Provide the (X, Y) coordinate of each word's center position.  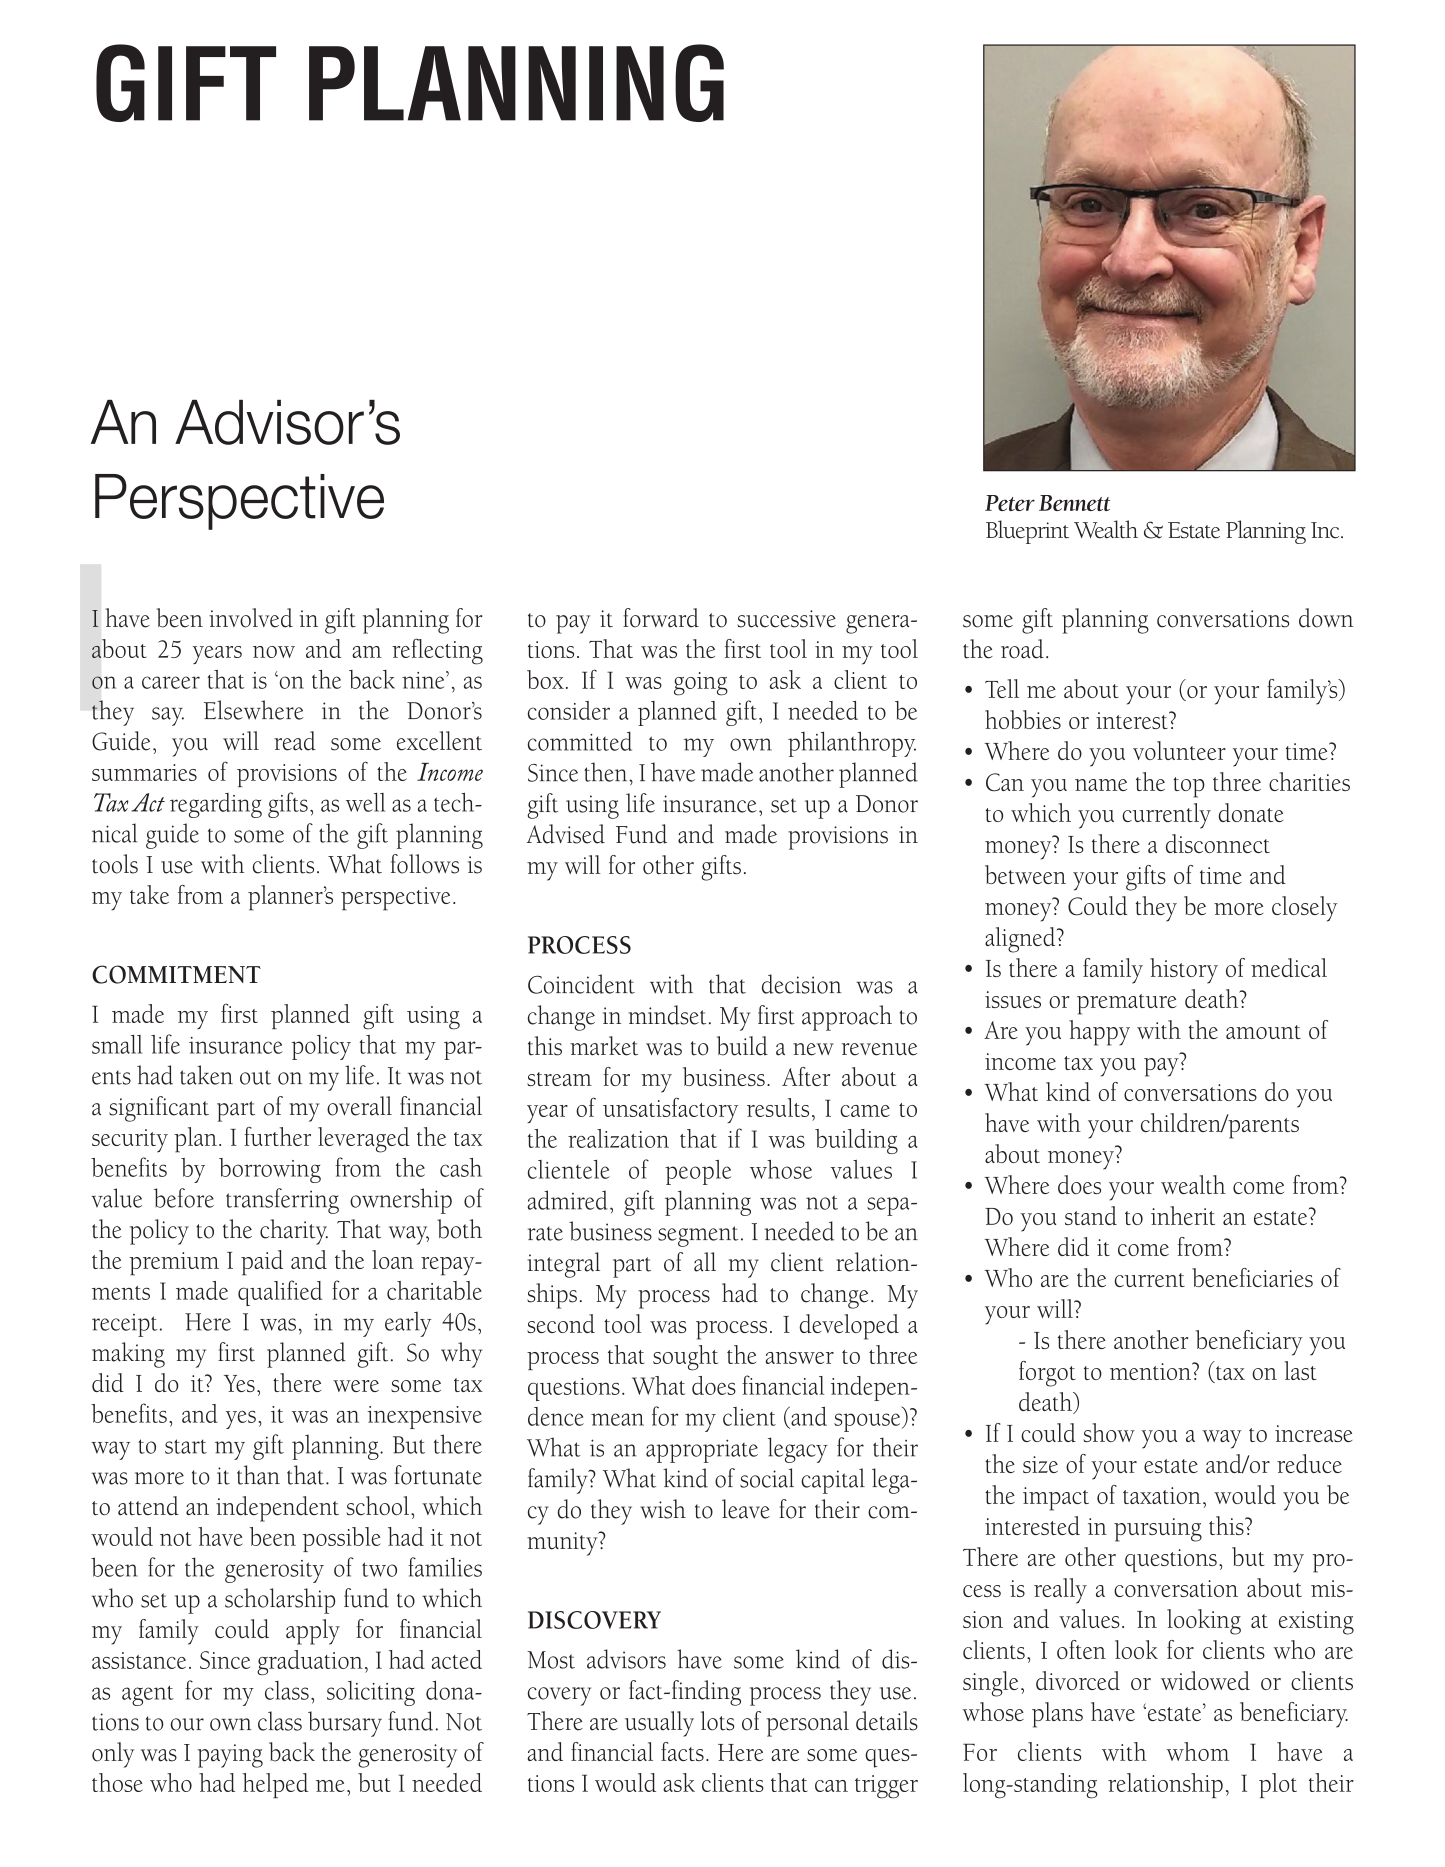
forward (661, 618)
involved (251, 618)
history (1184, 971)
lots (717, 1721)
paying (230, 1756)
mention (1151, 1371)
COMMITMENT (176, 974)
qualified (280, 1293)
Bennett (1074, 503)
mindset (667, 1015)
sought (685, 1358)
